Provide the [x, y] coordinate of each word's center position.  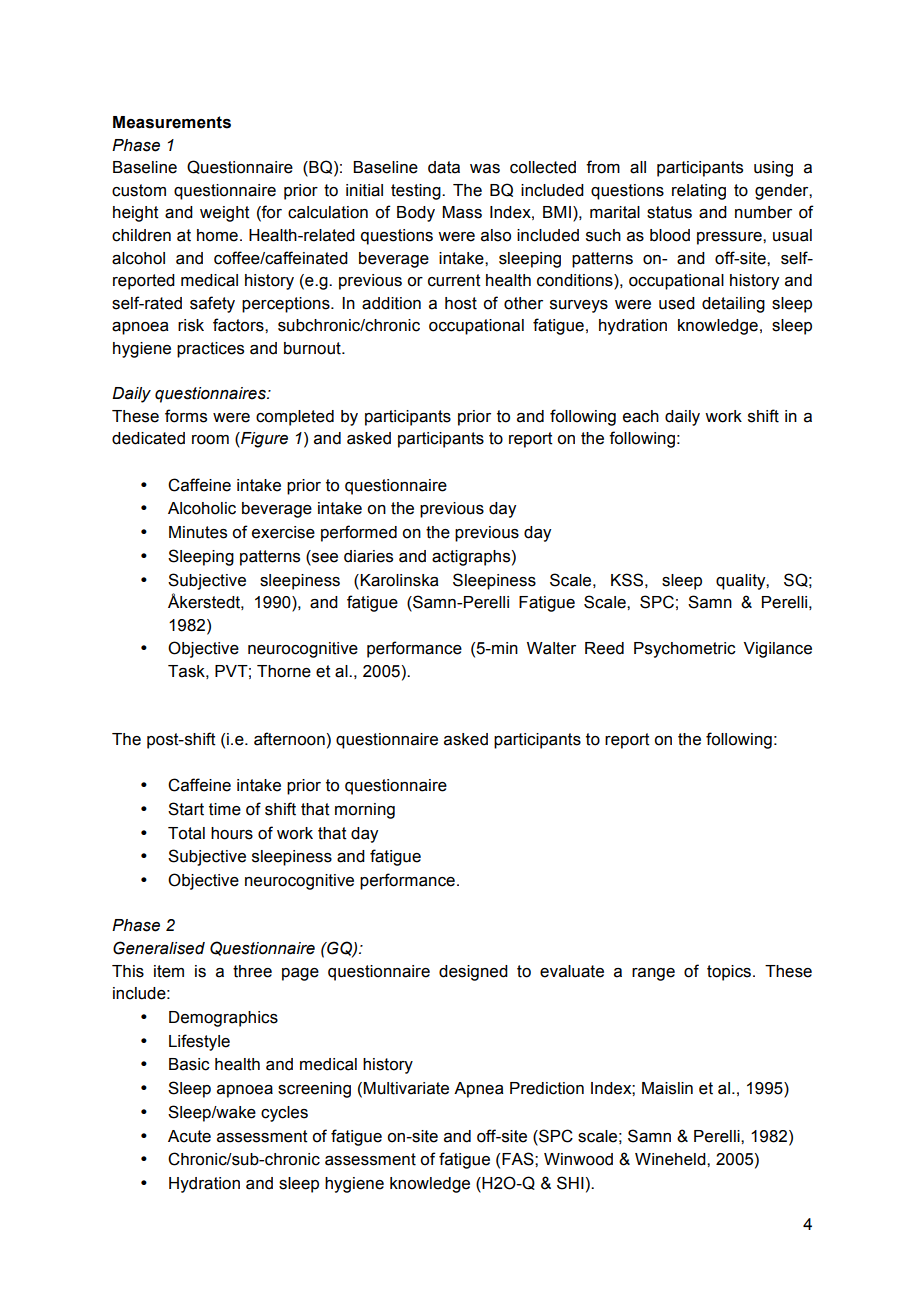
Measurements [172, 122]
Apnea [479, 1090]
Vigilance [778, 650]
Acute [189, 1136]
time [225, 809]
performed [359, 533]
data [444, 167]
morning [365, 811]
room [210, 440]
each [641, 416]
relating [699, 192]
